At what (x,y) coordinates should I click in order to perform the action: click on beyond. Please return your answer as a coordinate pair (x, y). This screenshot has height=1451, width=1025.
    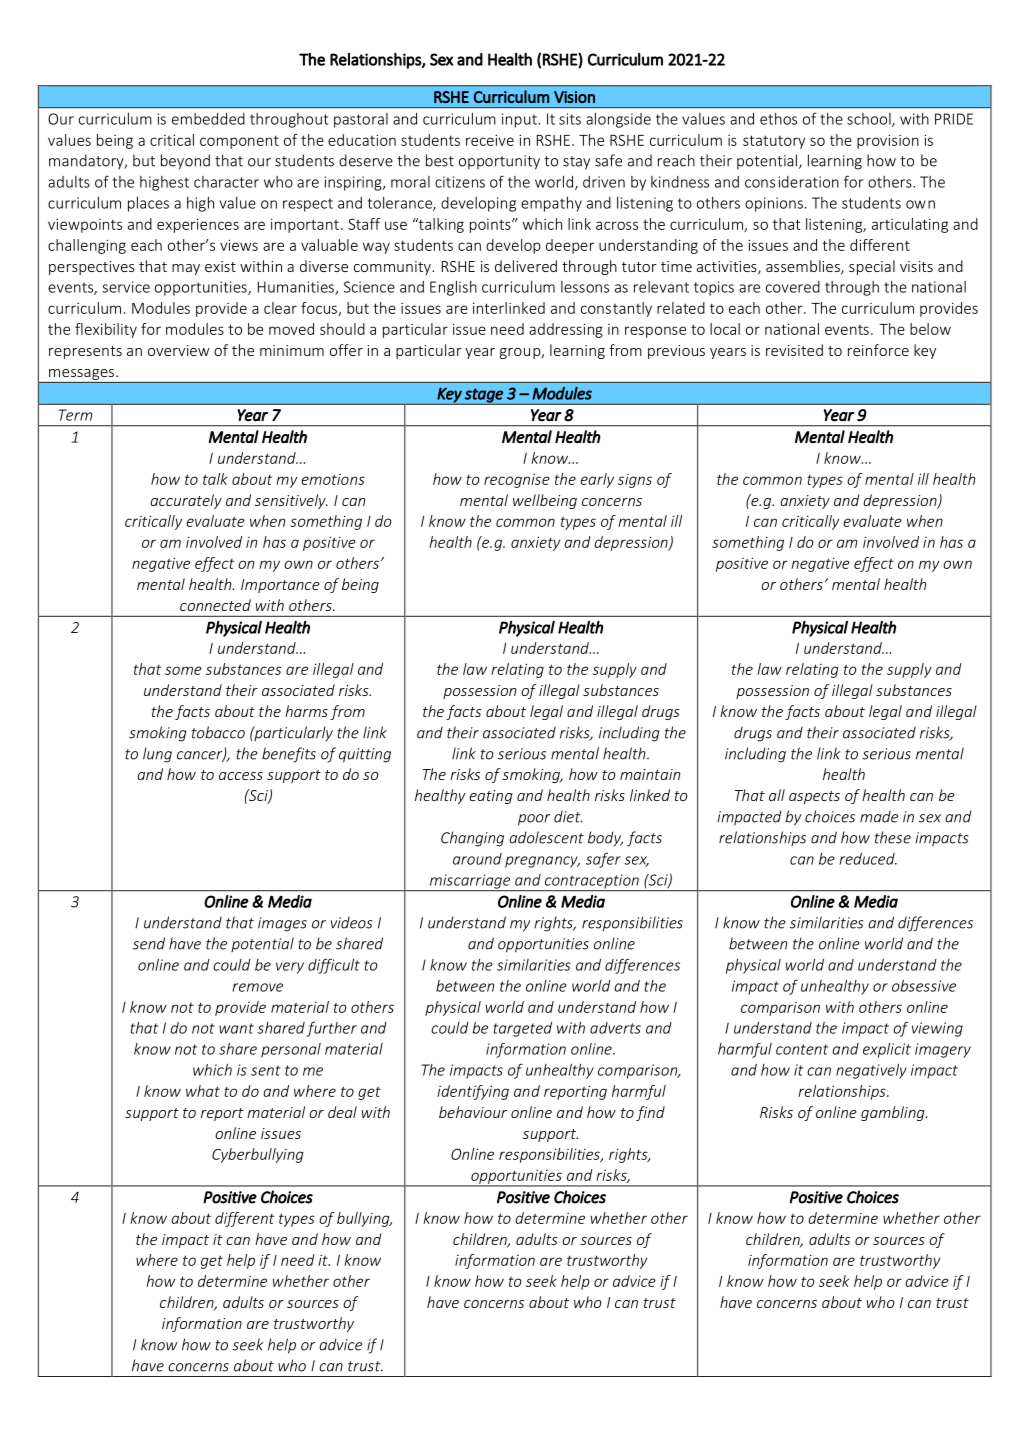
    Looking at the image, I should click on (185, 162).
